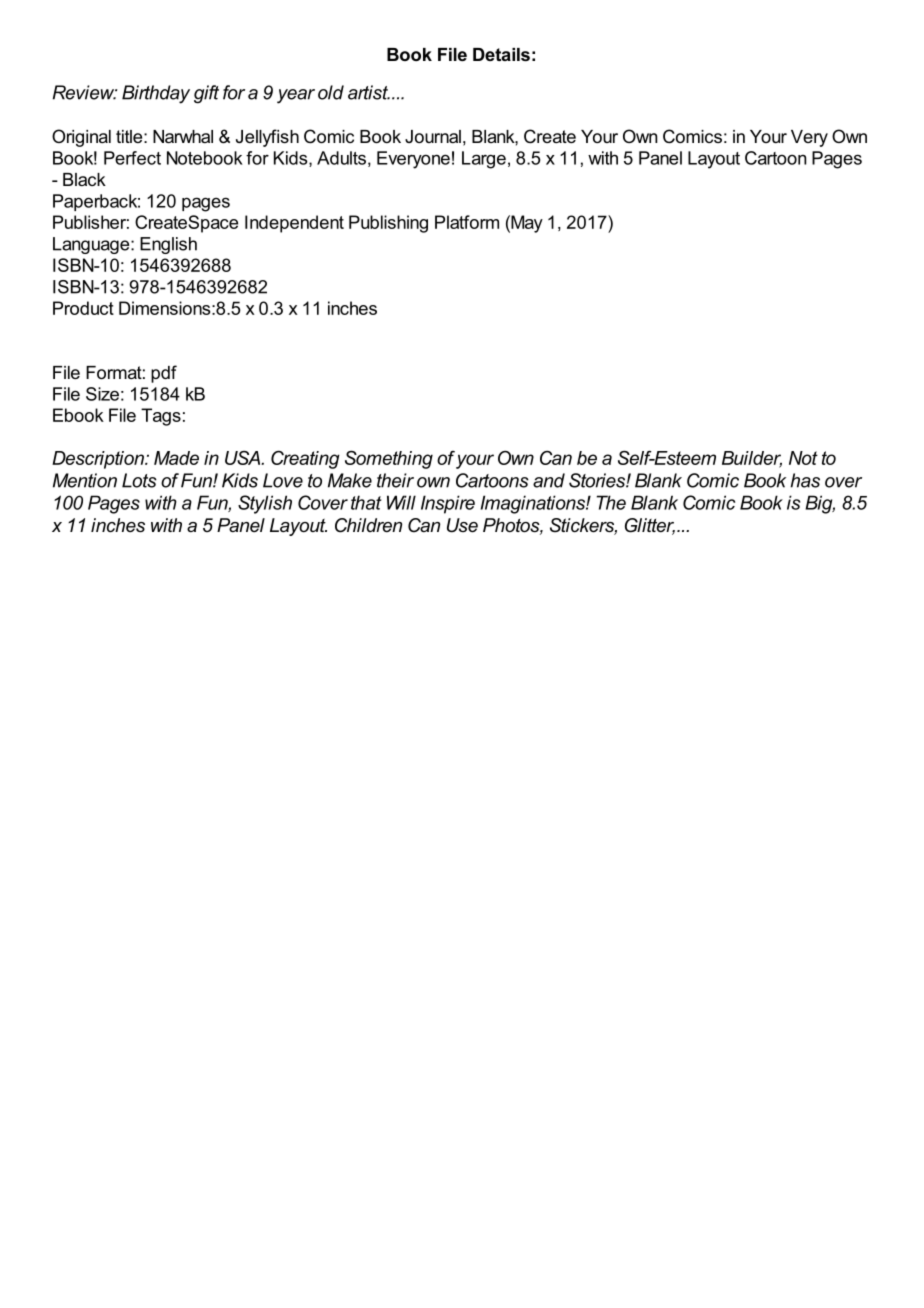 The width and height of the screenshot is (924, 1308). I want to click on Builder, so click(752, 459).
